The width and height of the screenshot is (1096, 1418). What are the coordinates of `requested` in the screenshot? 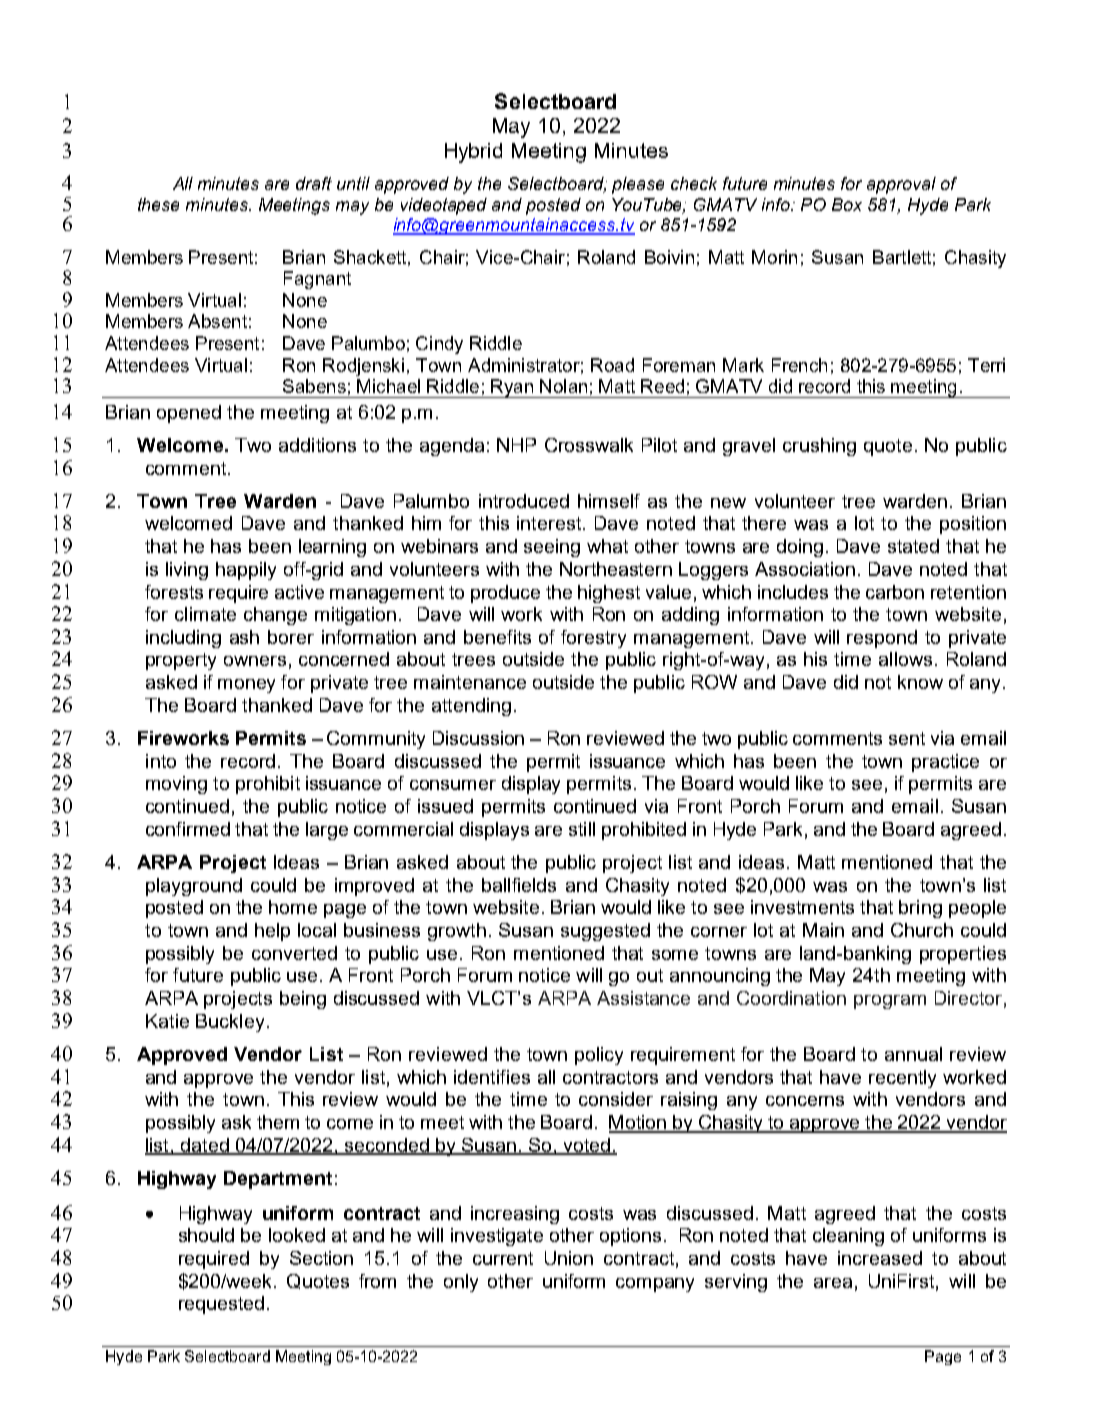 It's located at (221, 1305).
